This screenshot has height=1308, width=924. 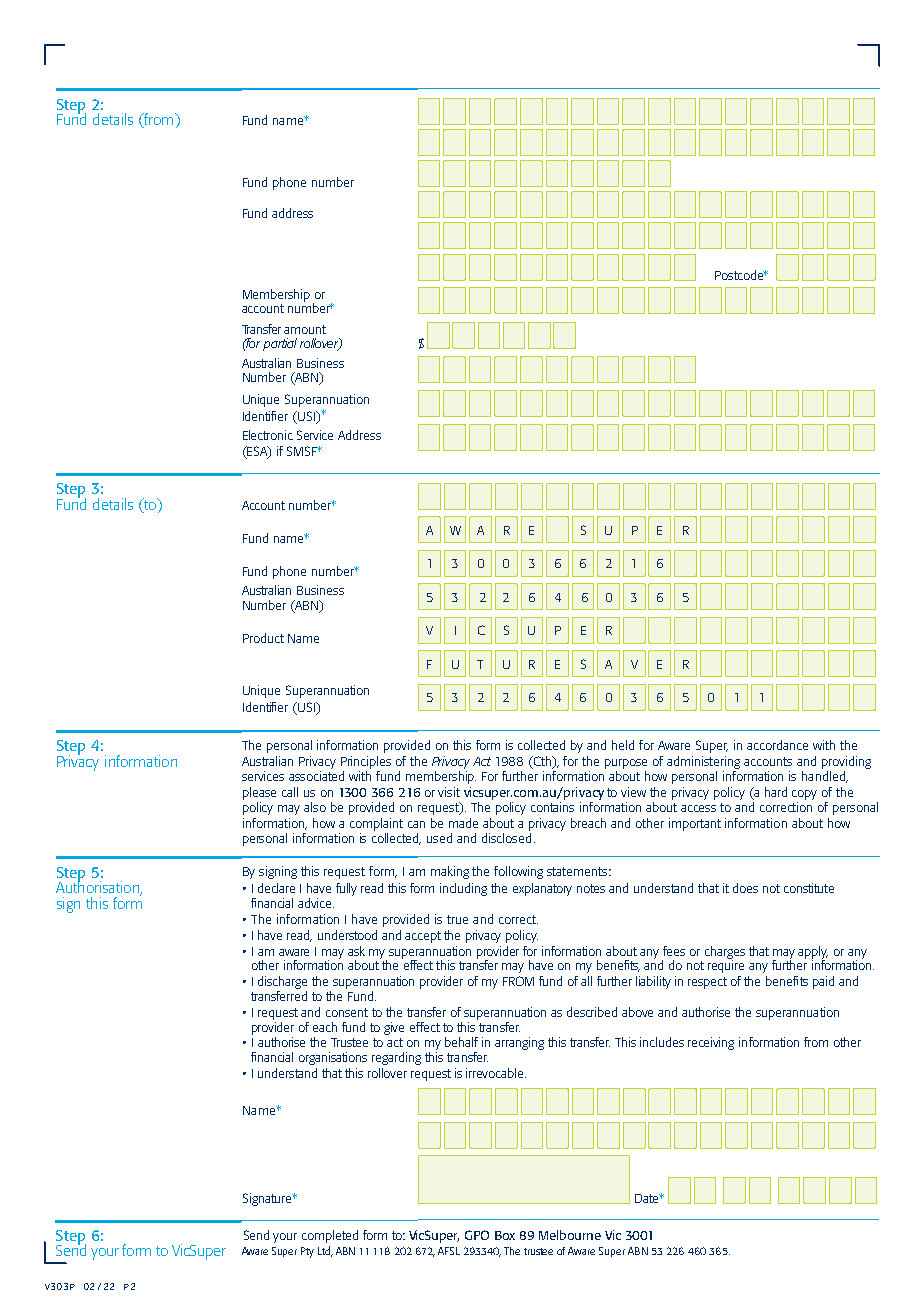 I want to click on declare, so click(x=276, y=888).
